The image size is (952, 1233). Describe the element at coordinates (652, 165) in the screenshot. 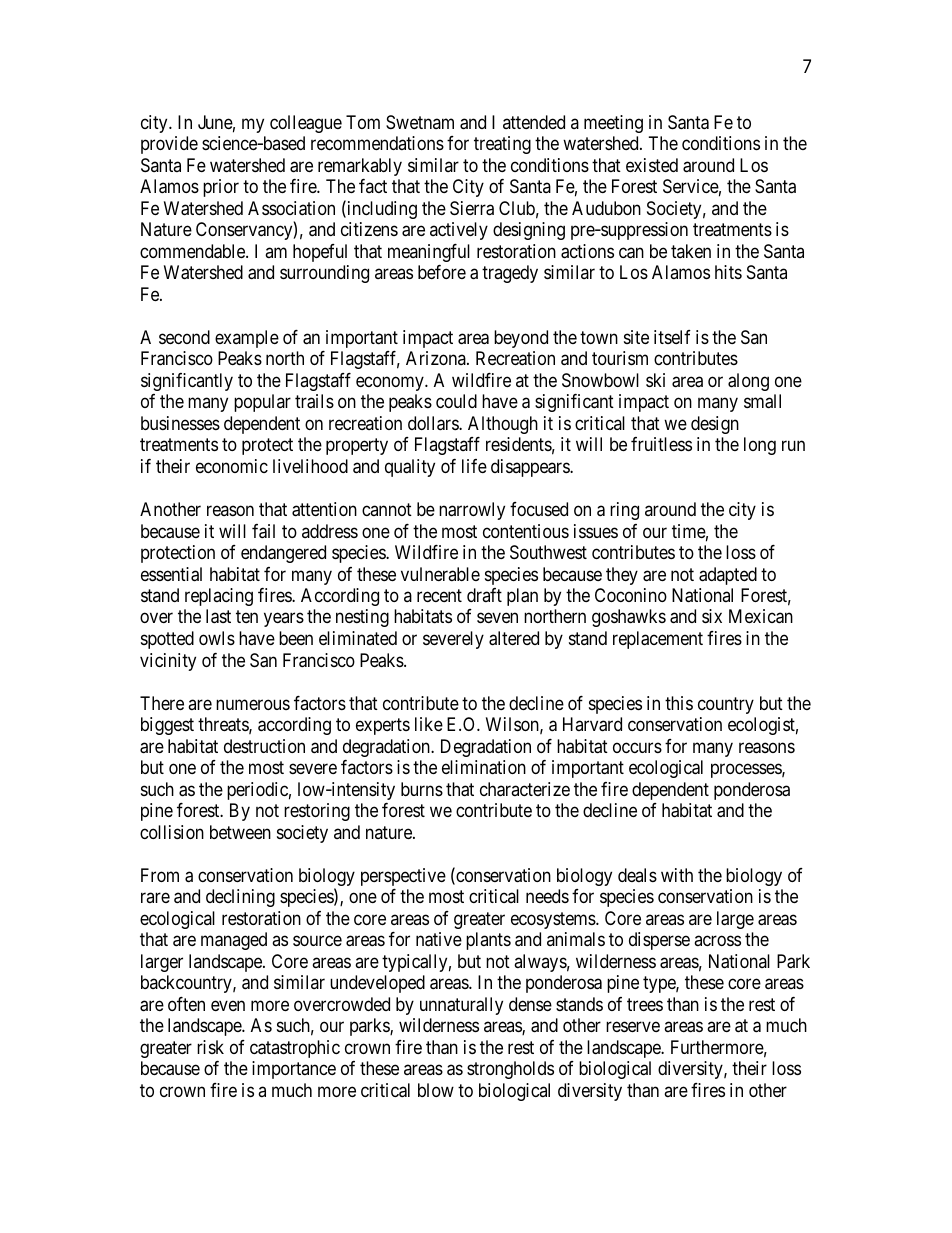

I see `existed` at that location.
